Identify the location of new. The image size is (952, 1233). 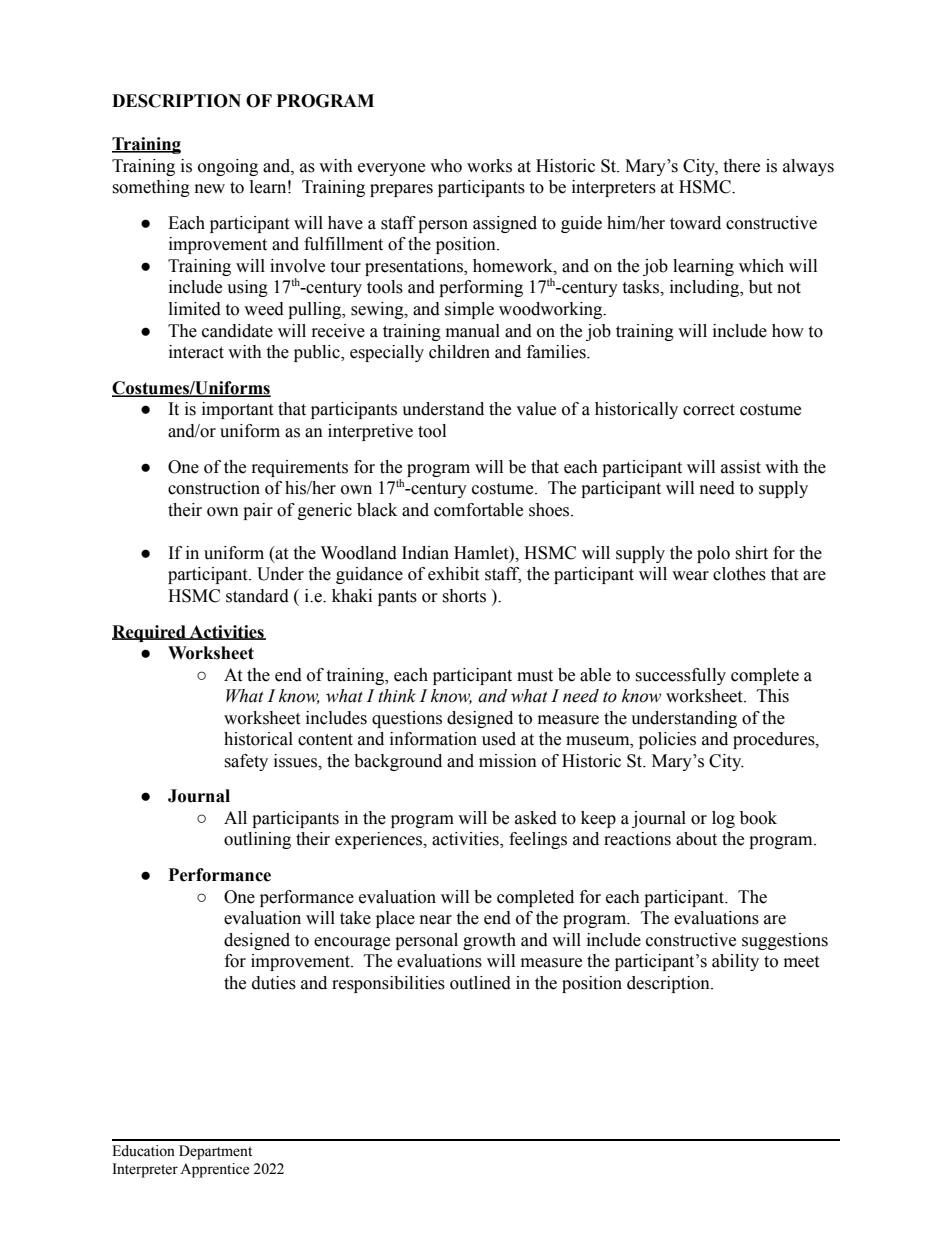
(210, 189).
